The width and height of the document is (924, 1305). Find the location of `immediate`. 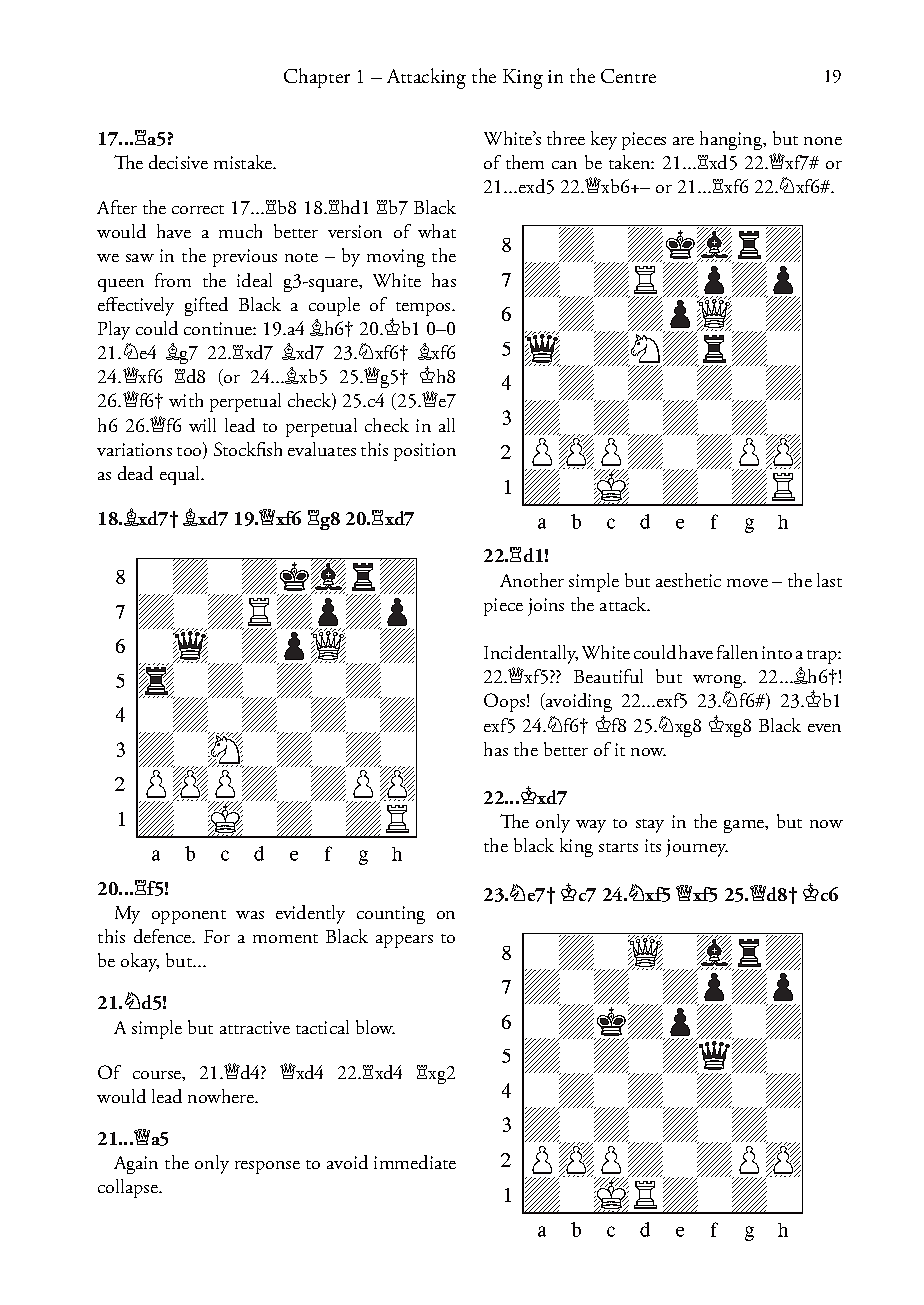

immediate is located at coordinates (415, 1162).
